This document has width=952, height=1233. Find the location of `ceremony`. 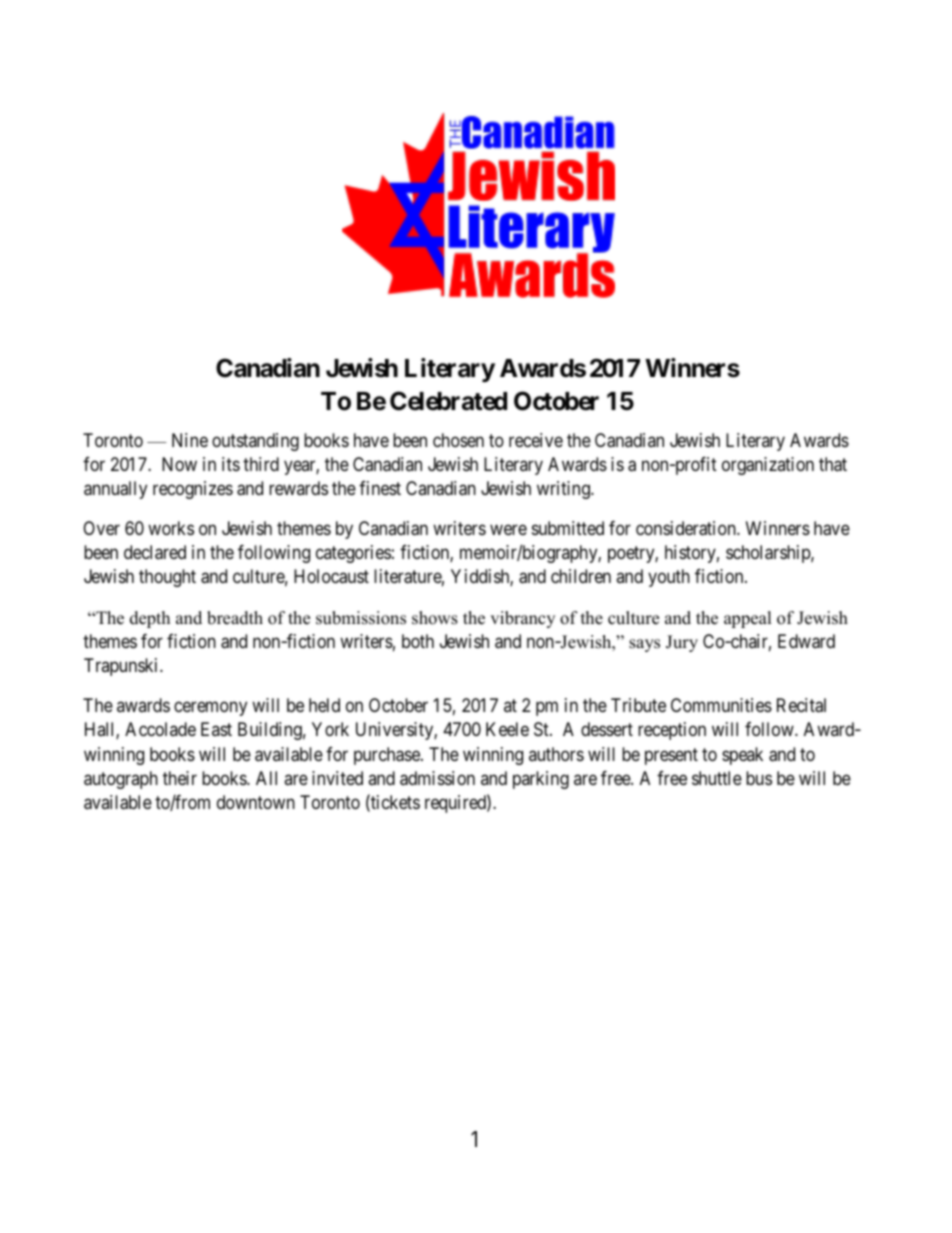

ceremony is located at coordinates (210, 709).
